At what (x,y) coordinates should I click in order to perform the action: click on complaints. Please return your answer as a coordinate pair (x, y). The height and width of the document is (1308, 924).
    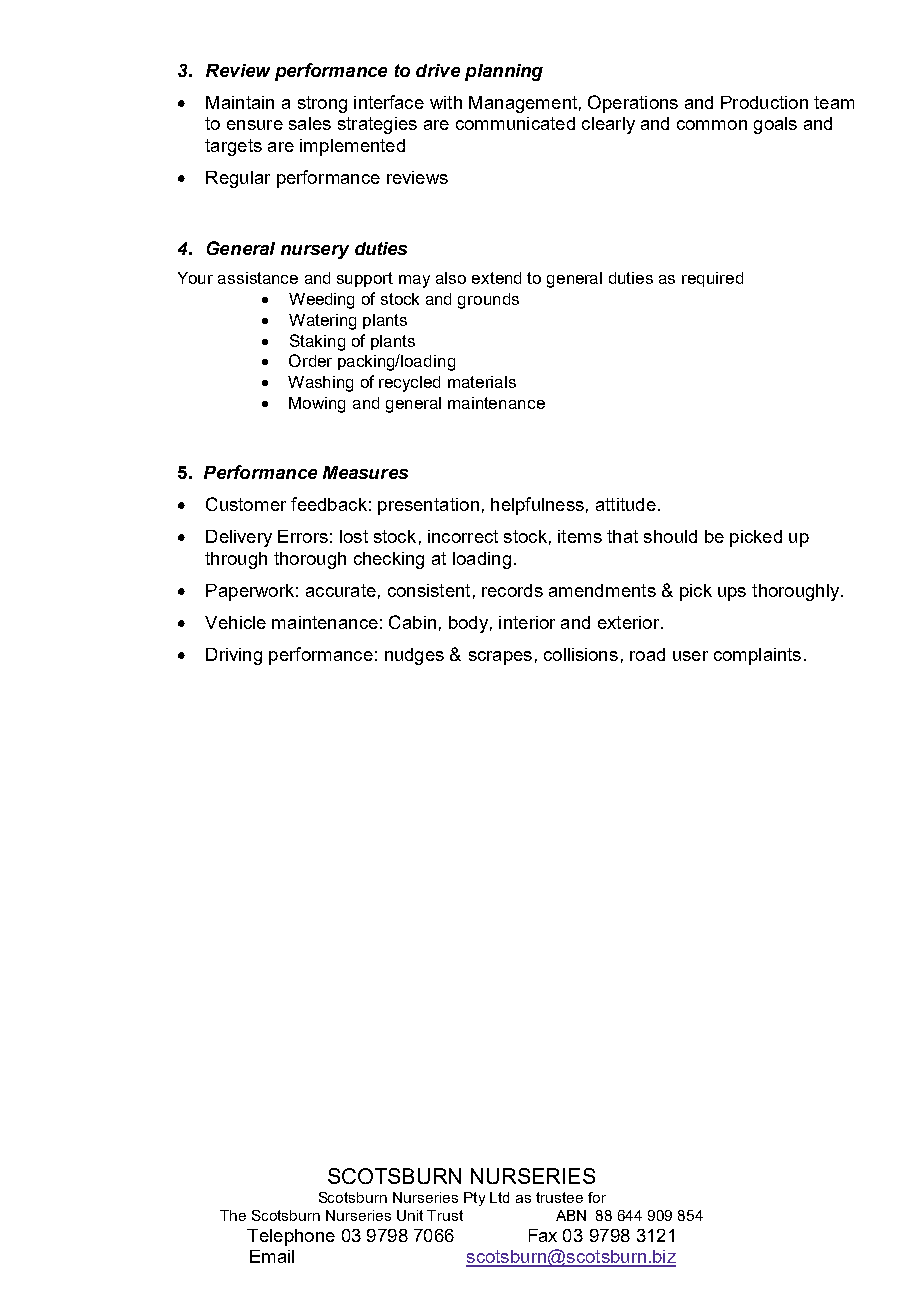
    Looking at the image, I should click on (757, 656).
